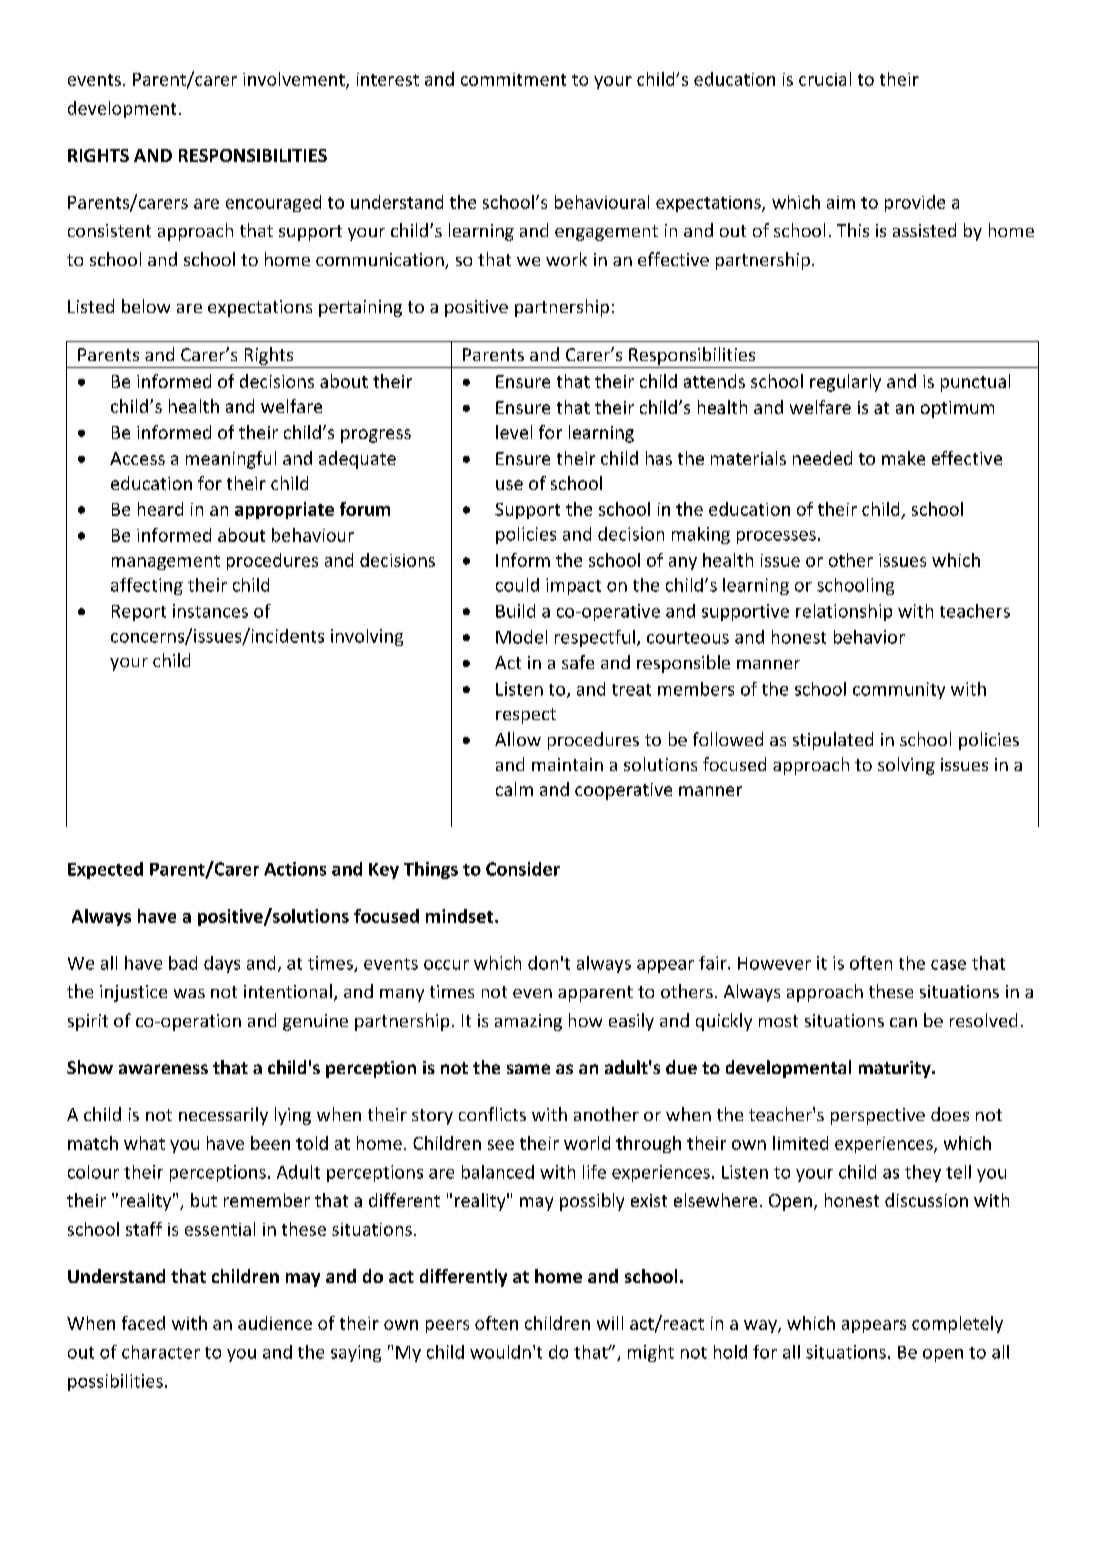 The height and width of the page is (1560, 1103). I want to click on can, so click(903, 1022).
